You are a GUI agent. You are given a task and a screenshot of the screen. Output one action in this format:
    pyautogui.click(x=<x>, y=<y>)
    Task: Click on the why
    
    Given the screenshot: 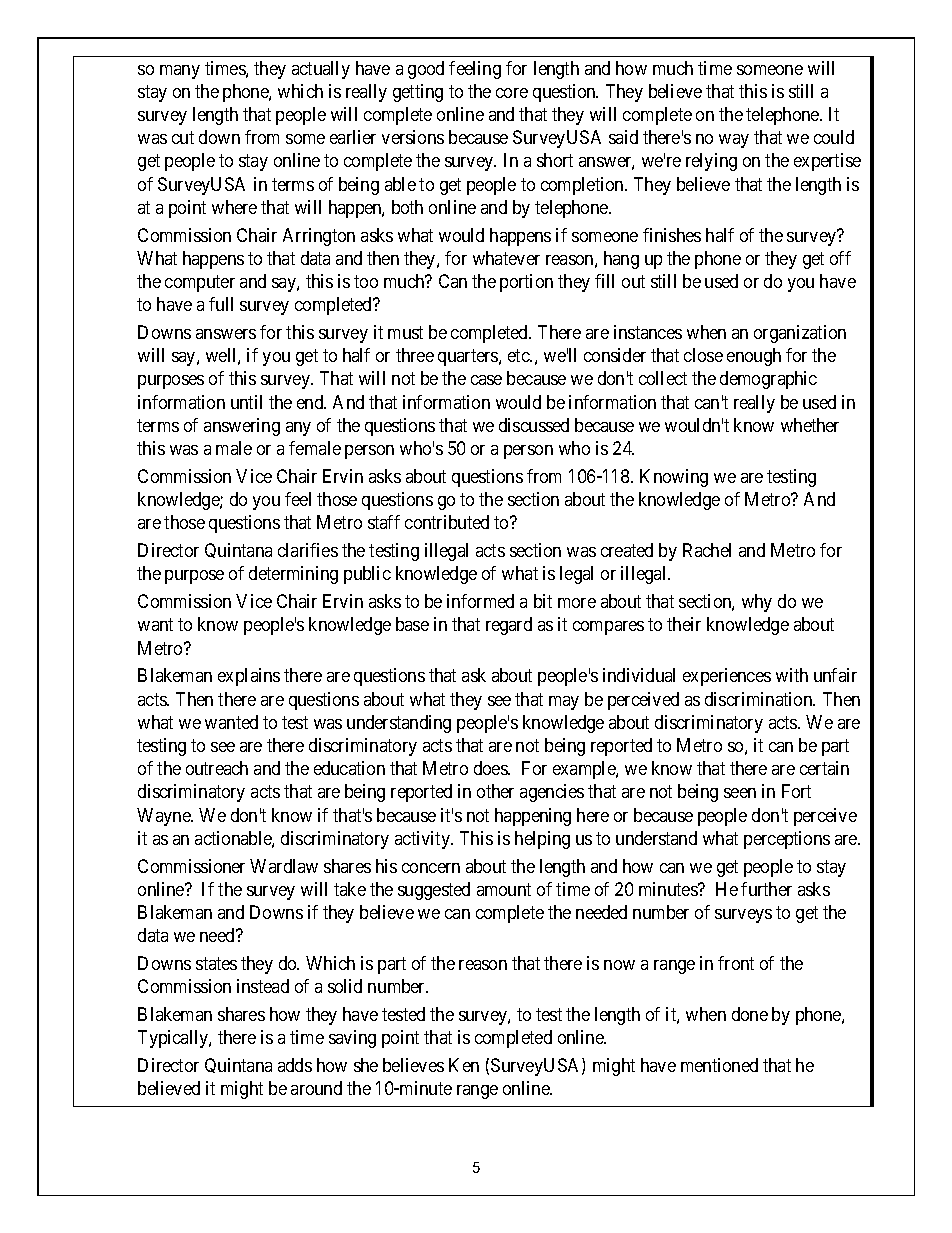 What is the action you would take?
    pyautogui.click(x=757, y=603)
